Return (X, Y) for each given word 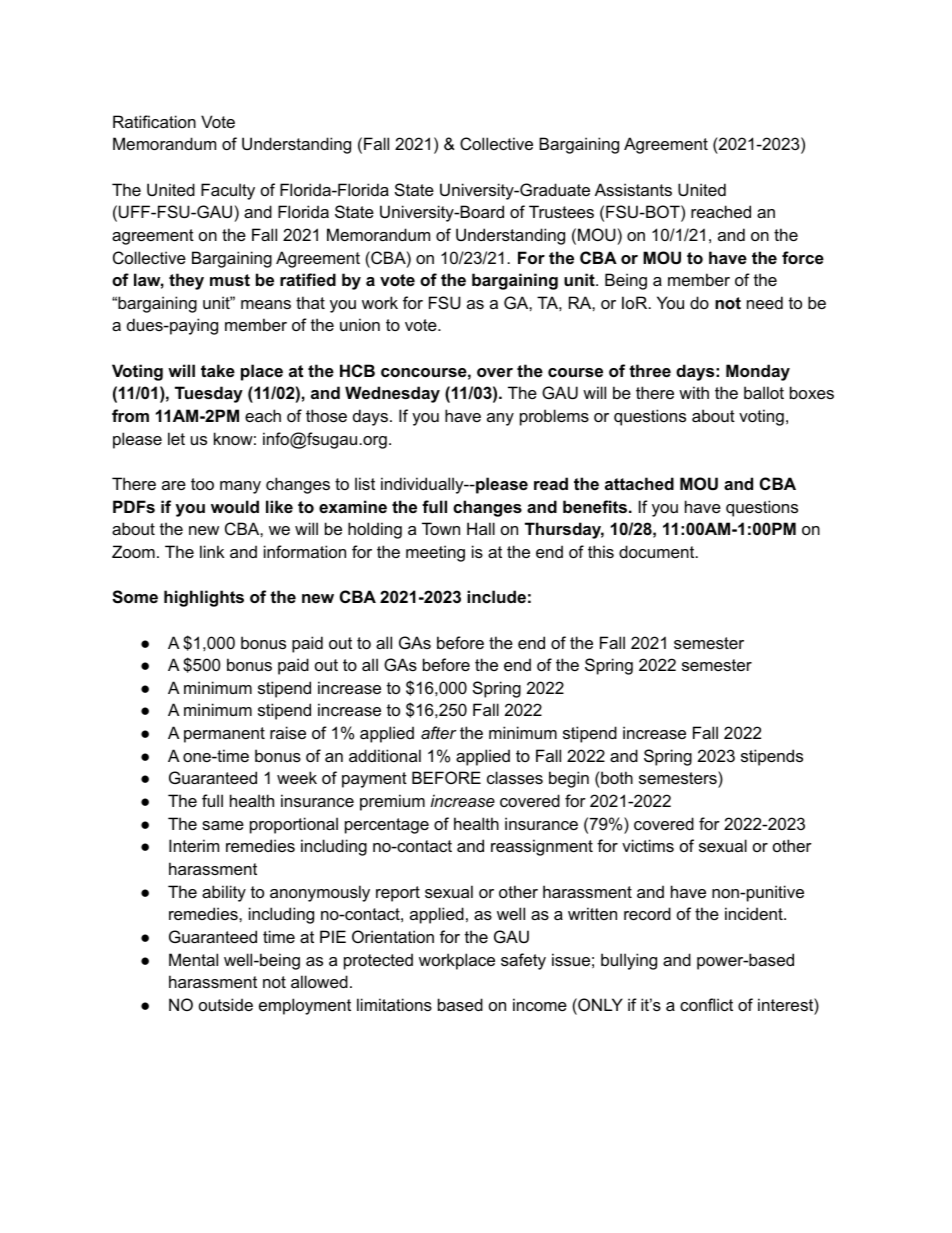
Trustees (561, 211)
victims (648, 845)
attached (639, 483)
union (360, 324)
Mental (193, 959)
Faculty (228, 191)
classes (515, 777)
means (266, 304)
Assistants (633, 189)
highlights (204, 598)
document (658, 551)
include (496, 596)
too (202, 484)
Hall (481, 528)
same (223, 825)
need (765, 302)
